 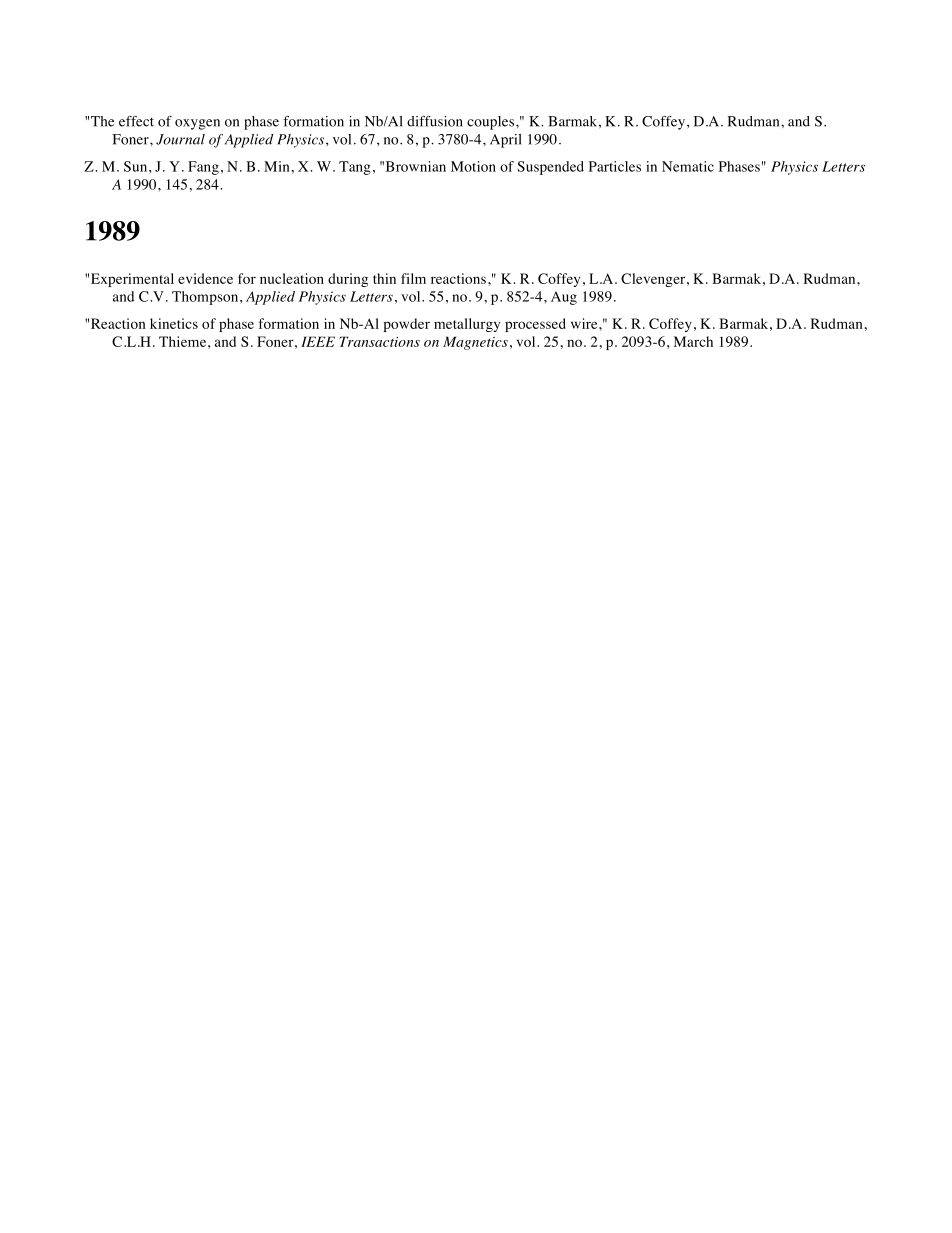 I want to click on Transactions, so click(x=379, y=341).
